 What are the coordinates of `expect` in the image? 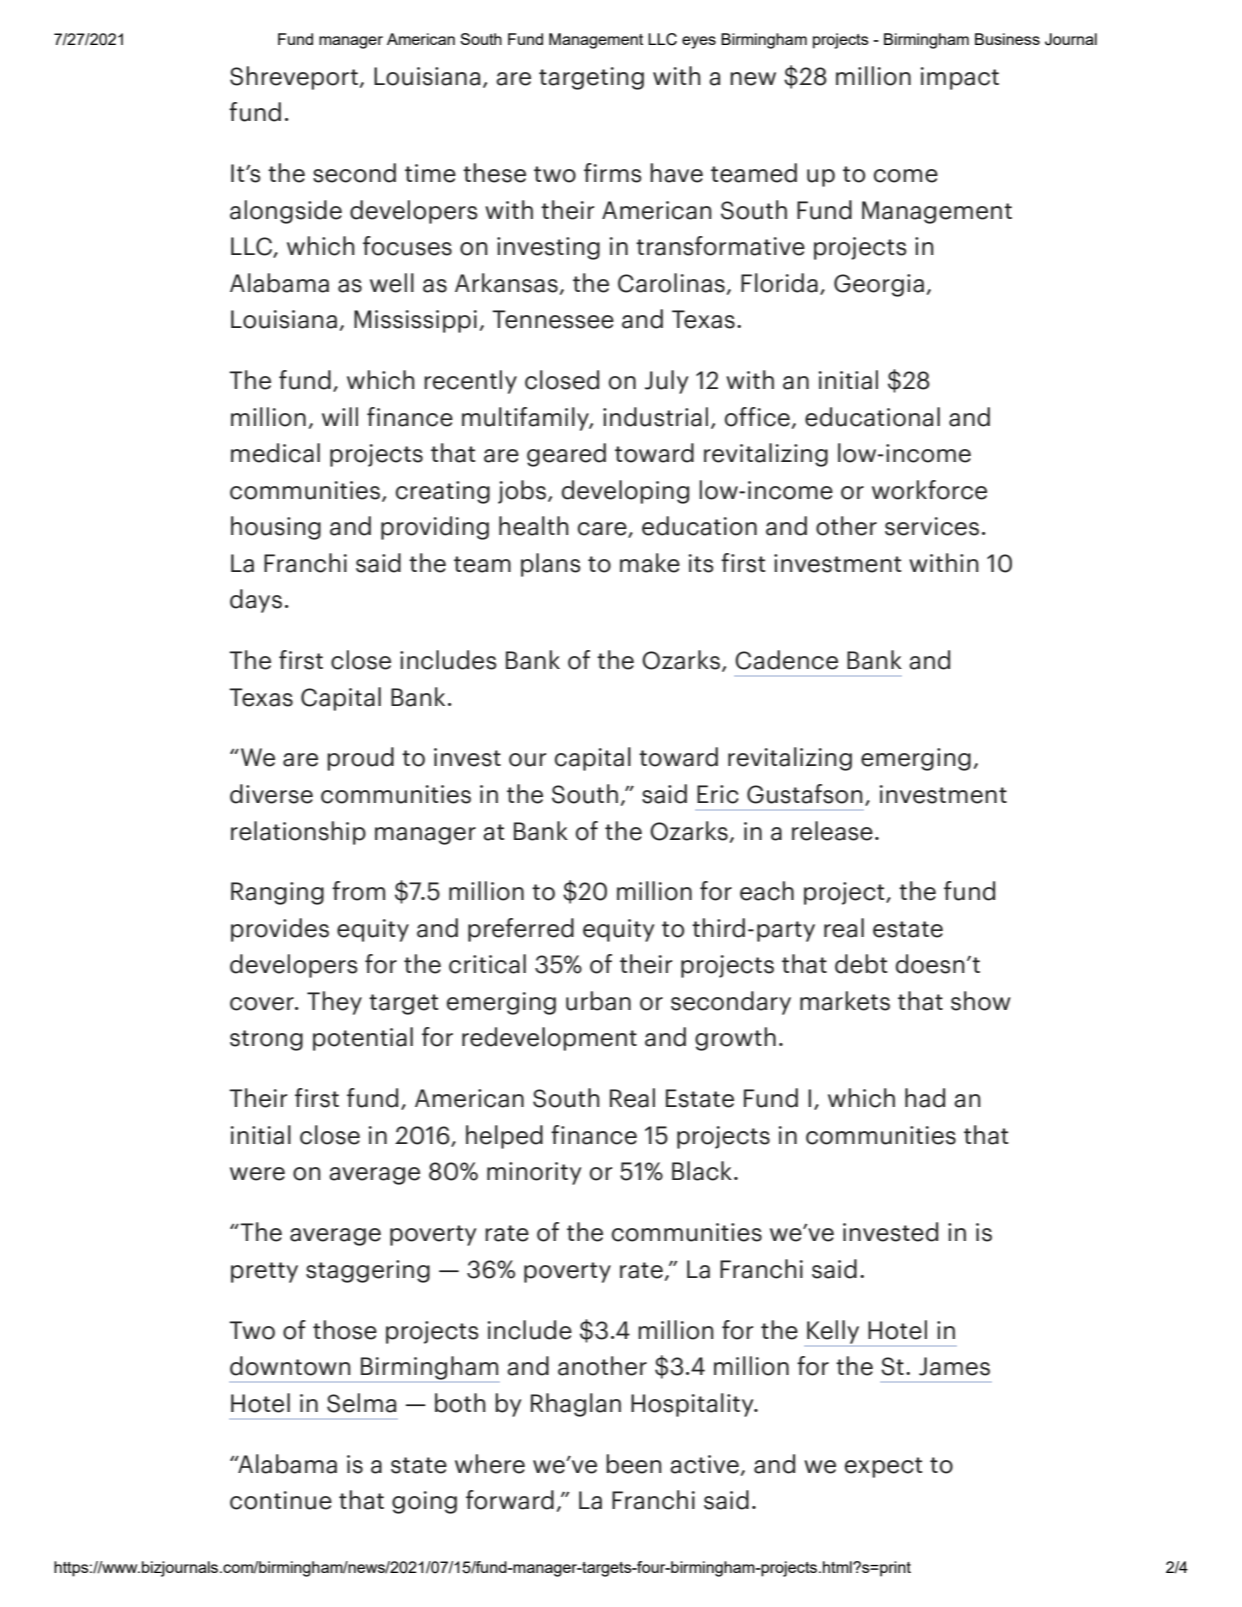 It's located at (883, 1467).
